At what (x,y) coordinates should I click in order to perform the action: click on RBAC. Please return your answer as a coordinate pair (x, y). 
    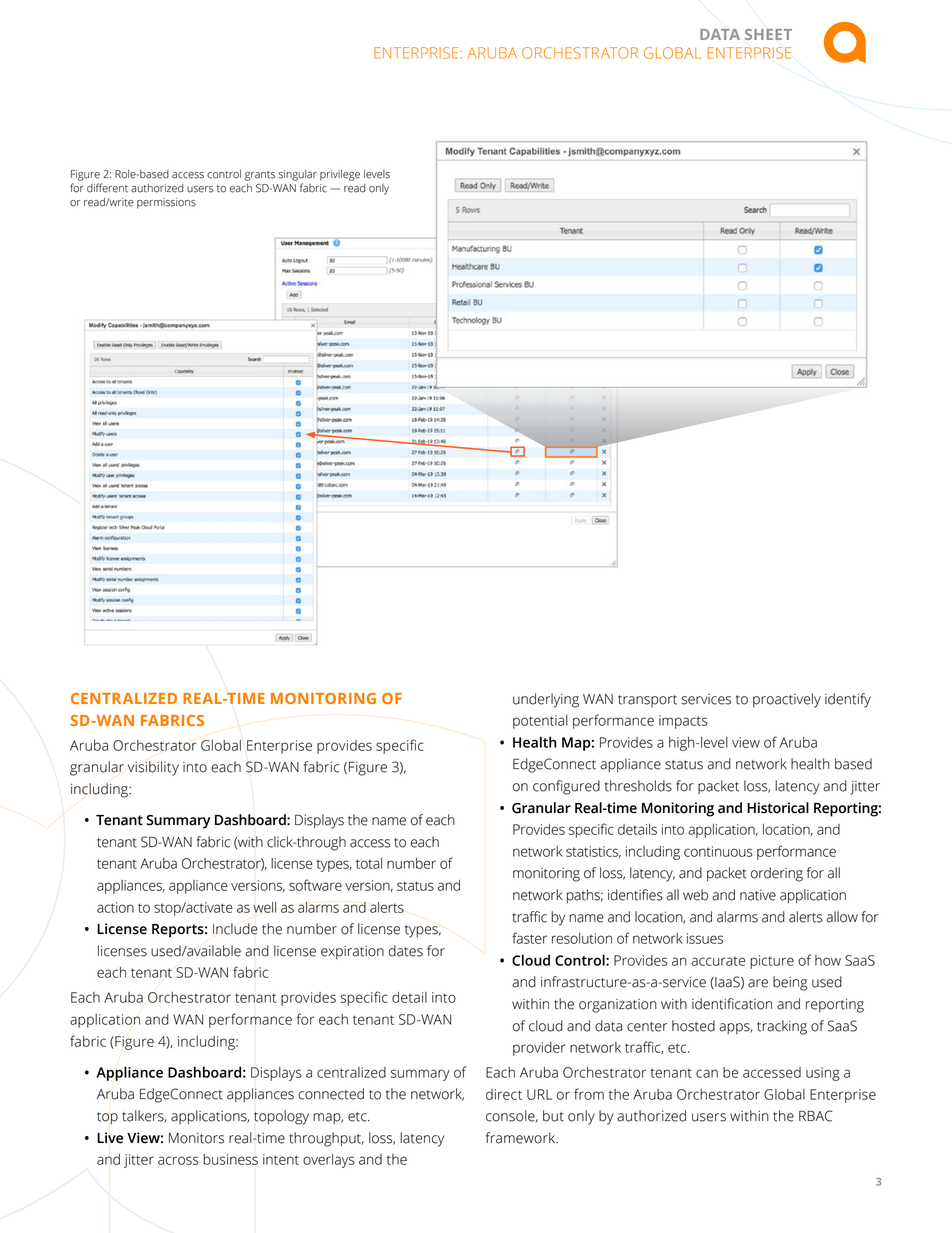
    Looking at the image, I should click on (816, 1116).
